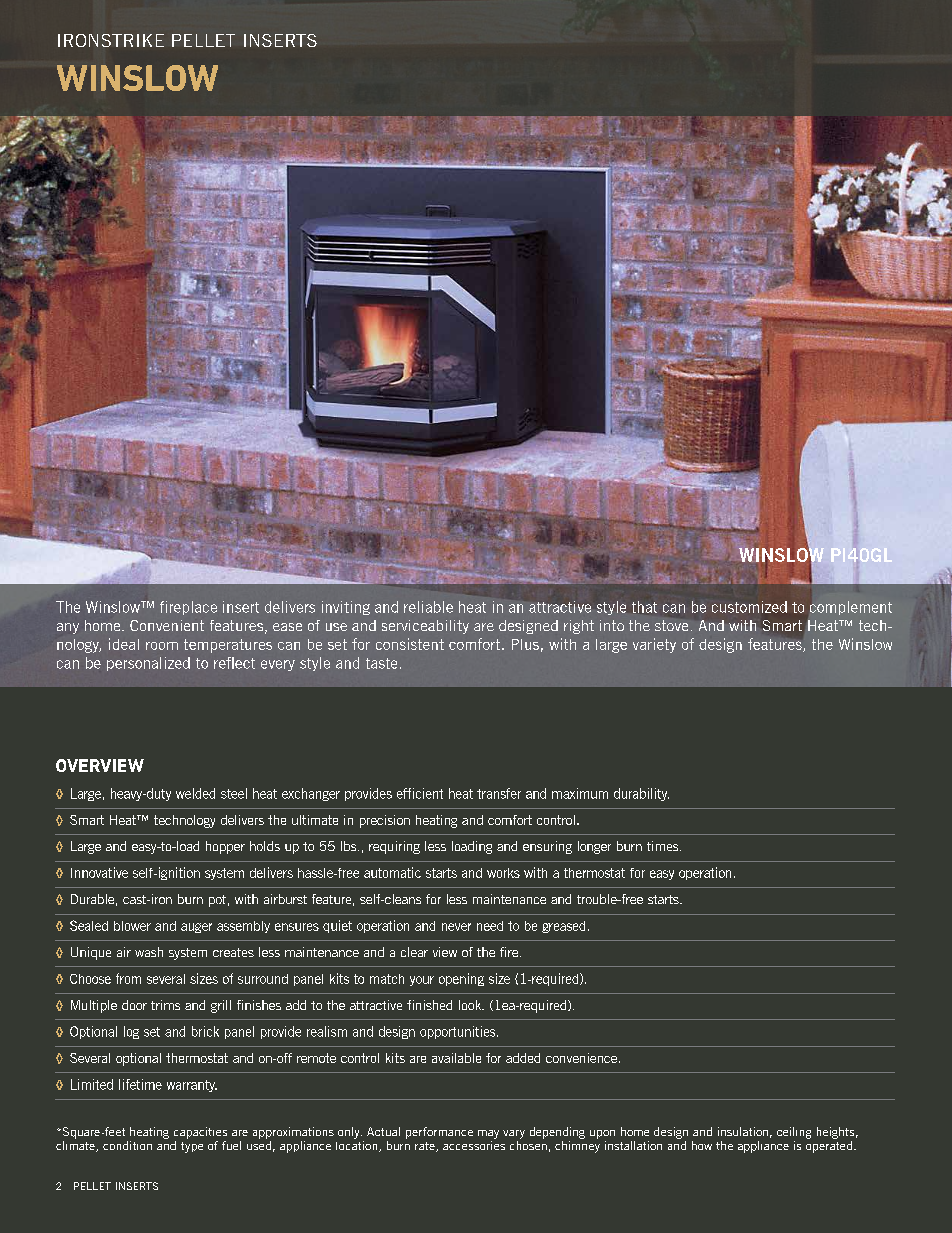 The width and height of the page is (952, 1233). I want to click on Convenient, so click(167, 625).
